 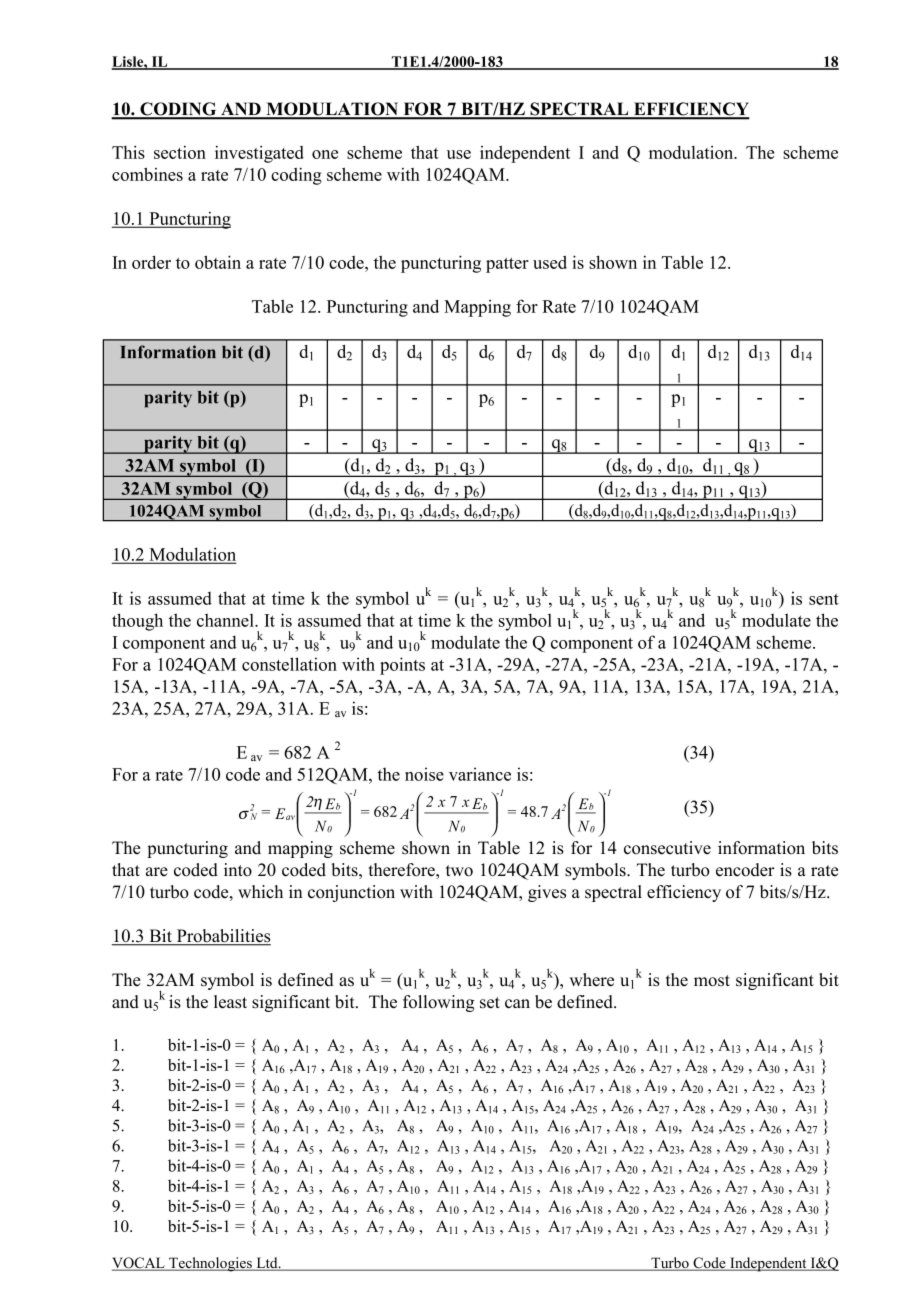 What do you see at coordinates (550, 262) in the screenshot?
I see `used` at bounding box center [550, 262].
